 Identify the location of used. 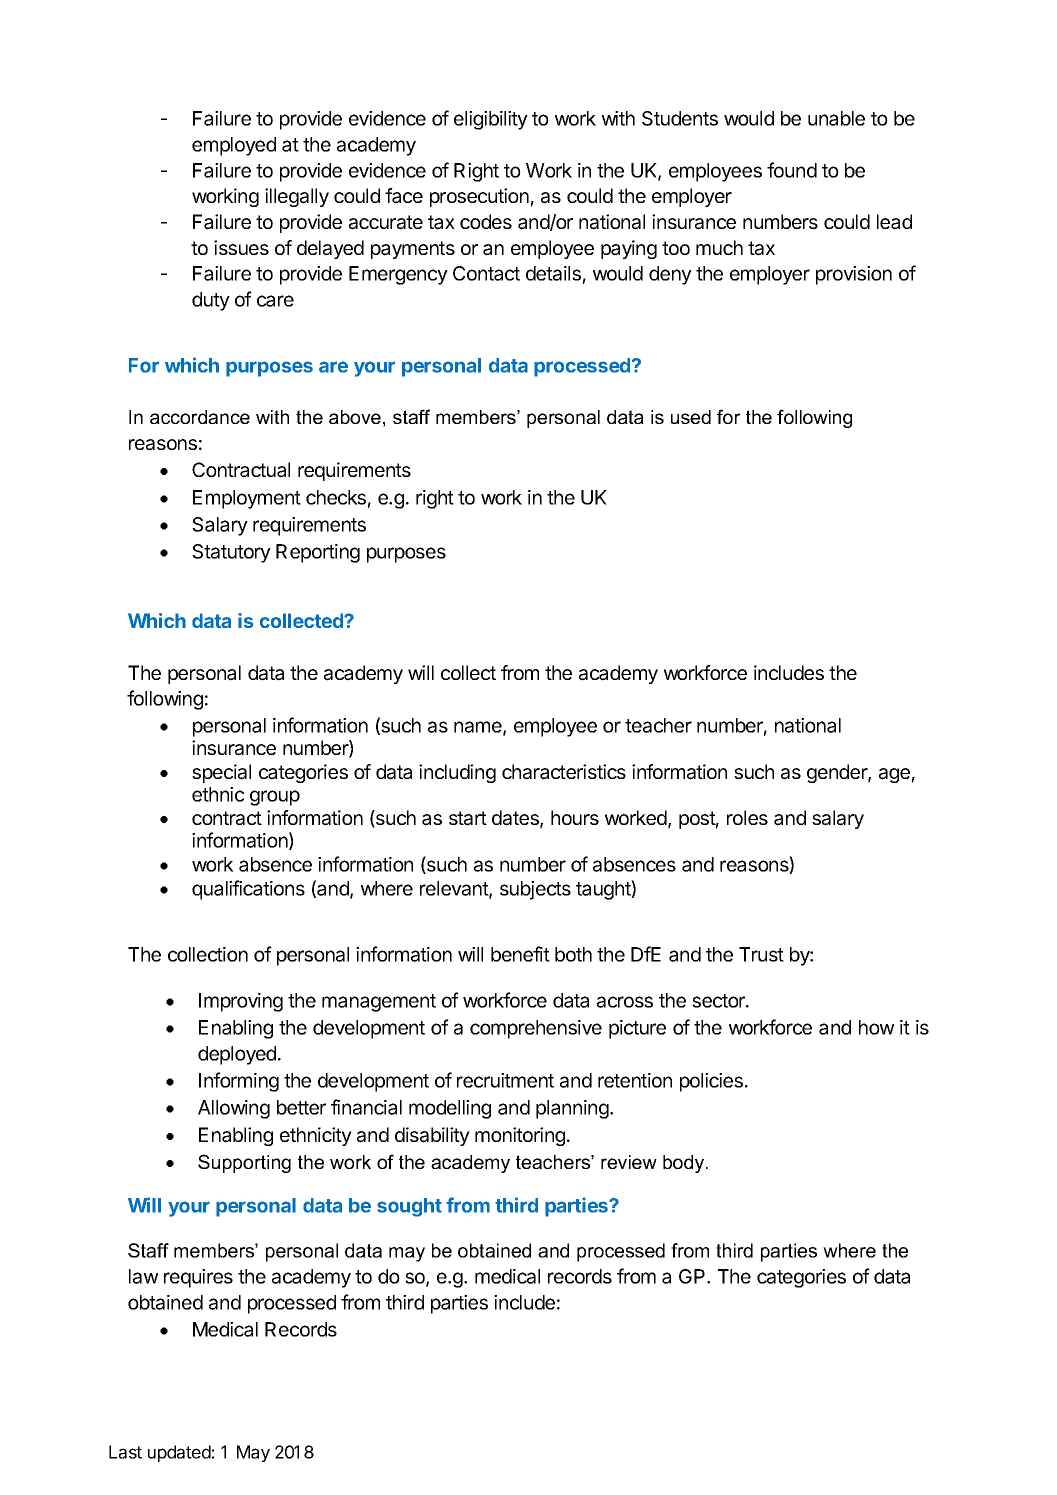
(691, 417).
